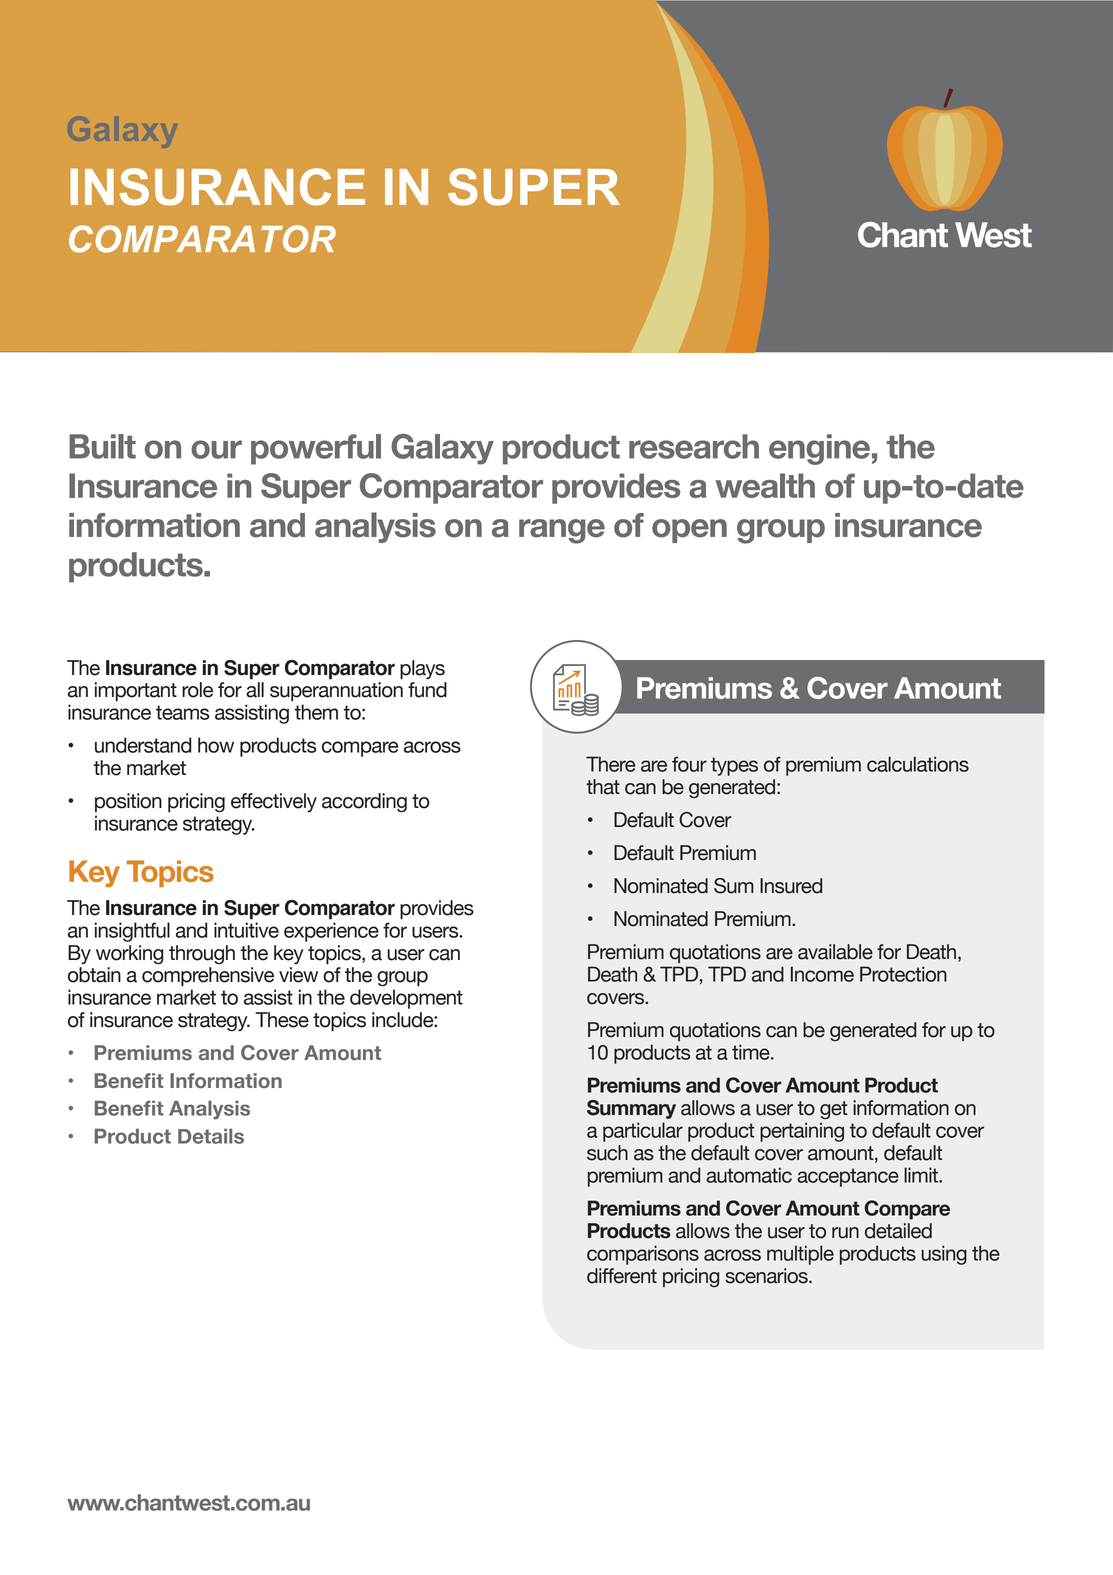 Image resolution: width=1113 pixels, height=1575 pixels. I want to click on engine, so click(819, 449).
